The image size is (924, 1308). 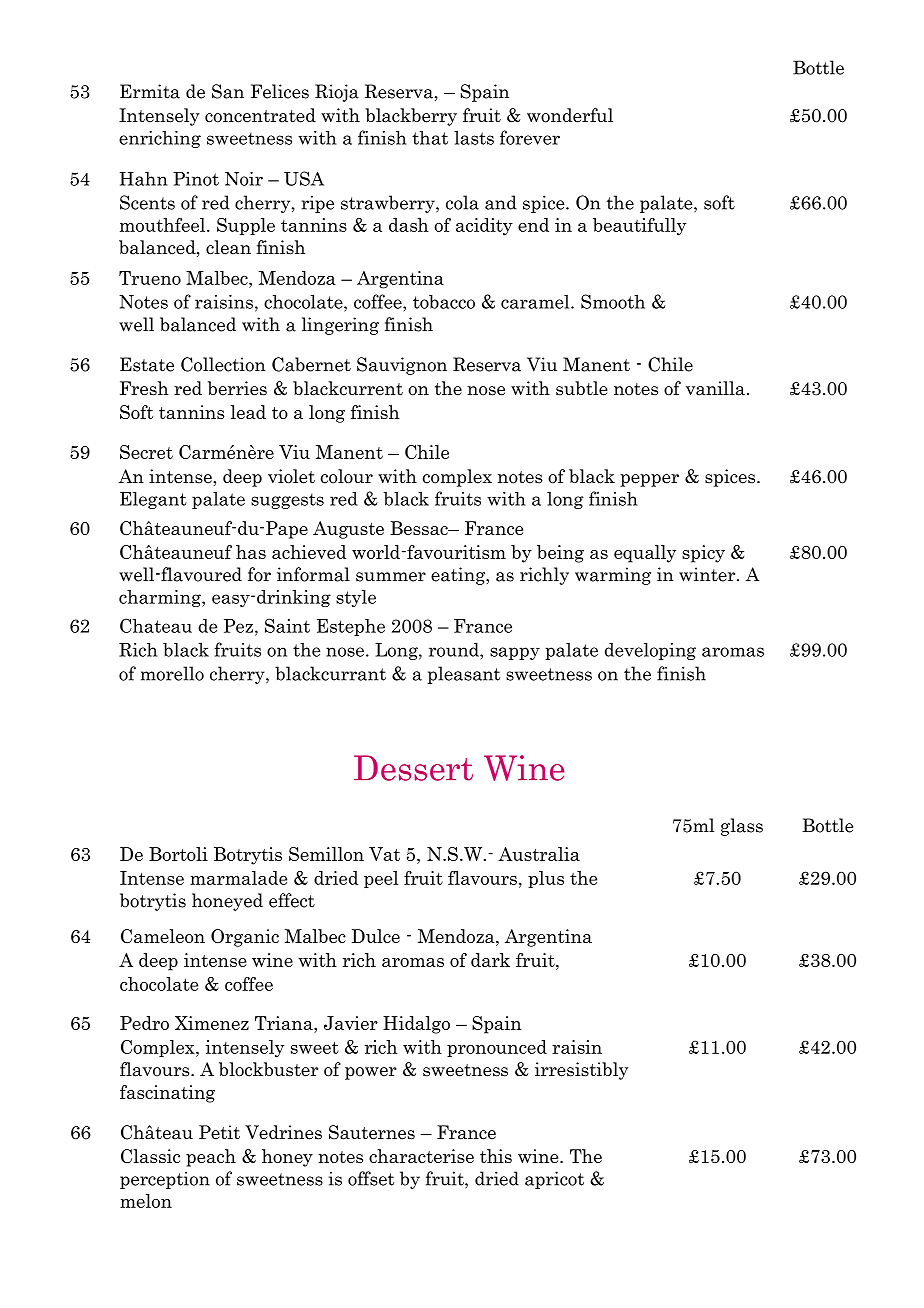 What do you see at coordinates (238, 626) in the screenshot?
I see `Pez` at bounding box center [238, 626].
